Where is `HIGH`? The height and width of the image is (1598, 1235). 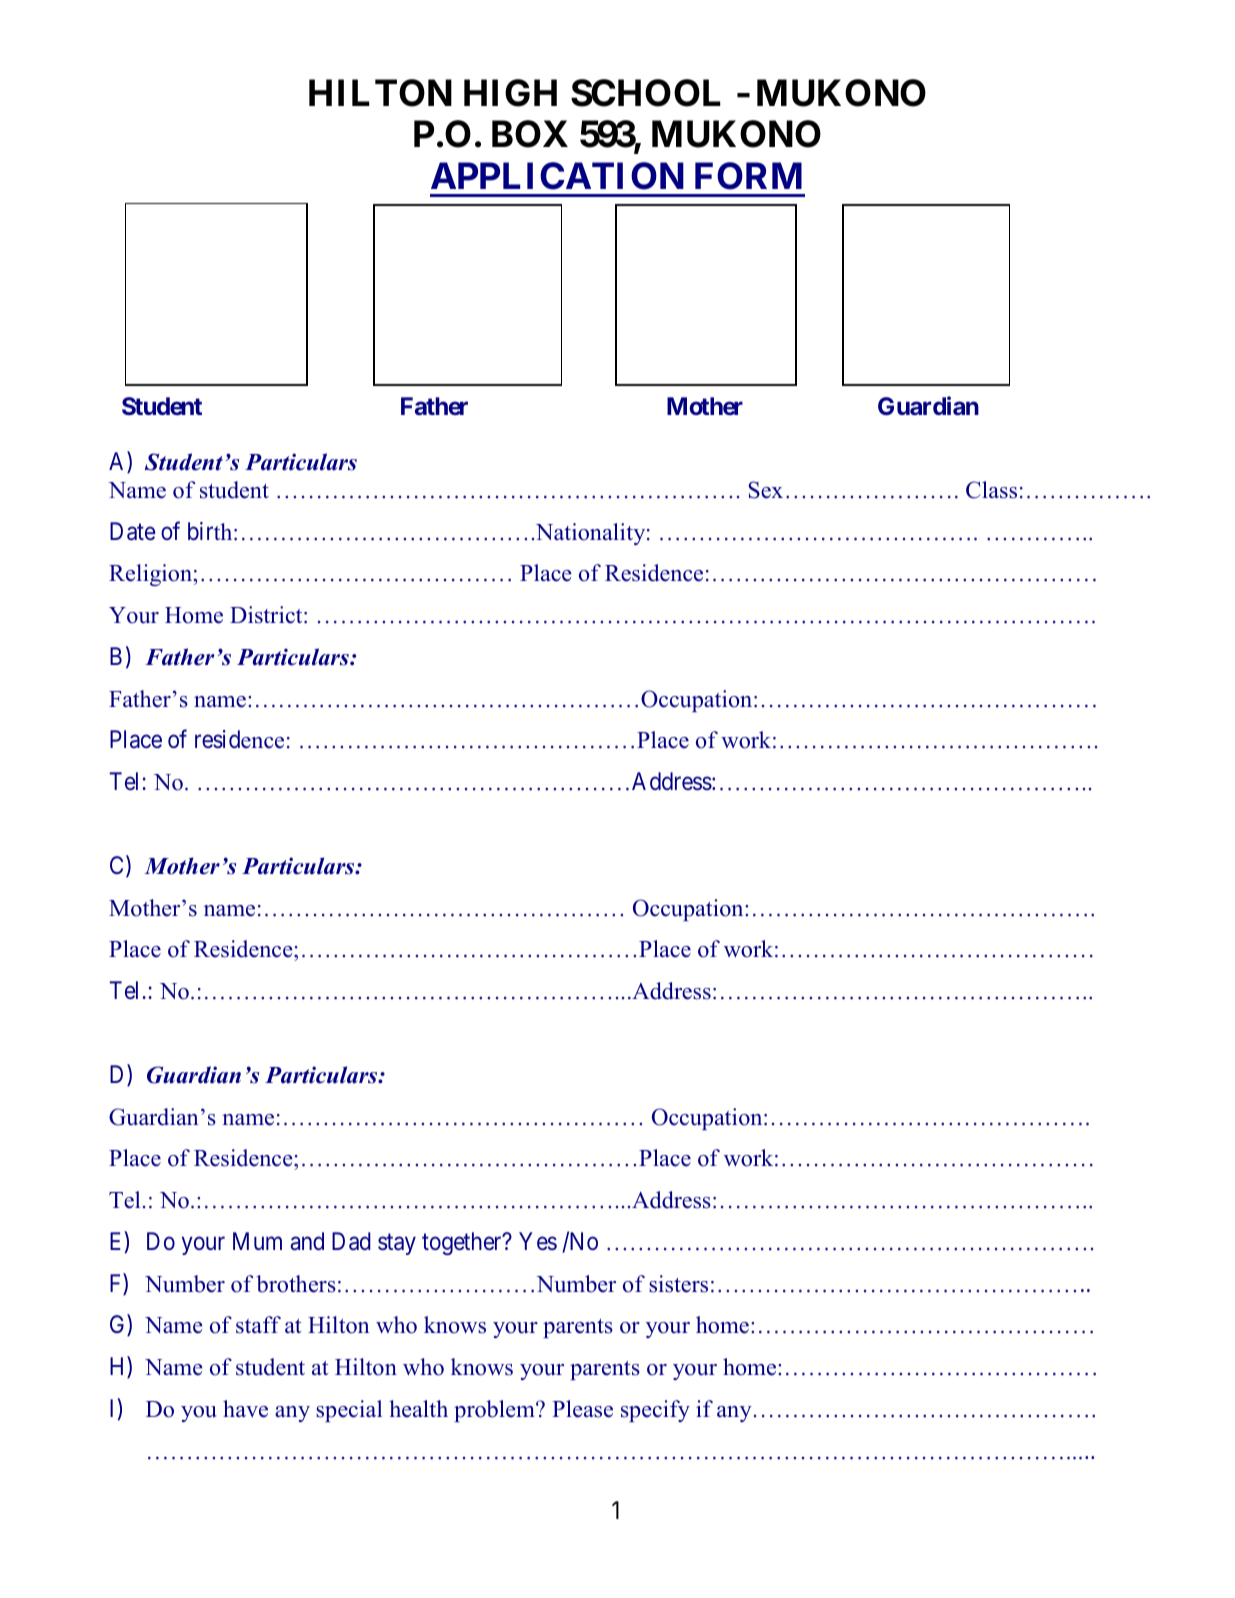
HIGH is located at coordinates (510, 93).
